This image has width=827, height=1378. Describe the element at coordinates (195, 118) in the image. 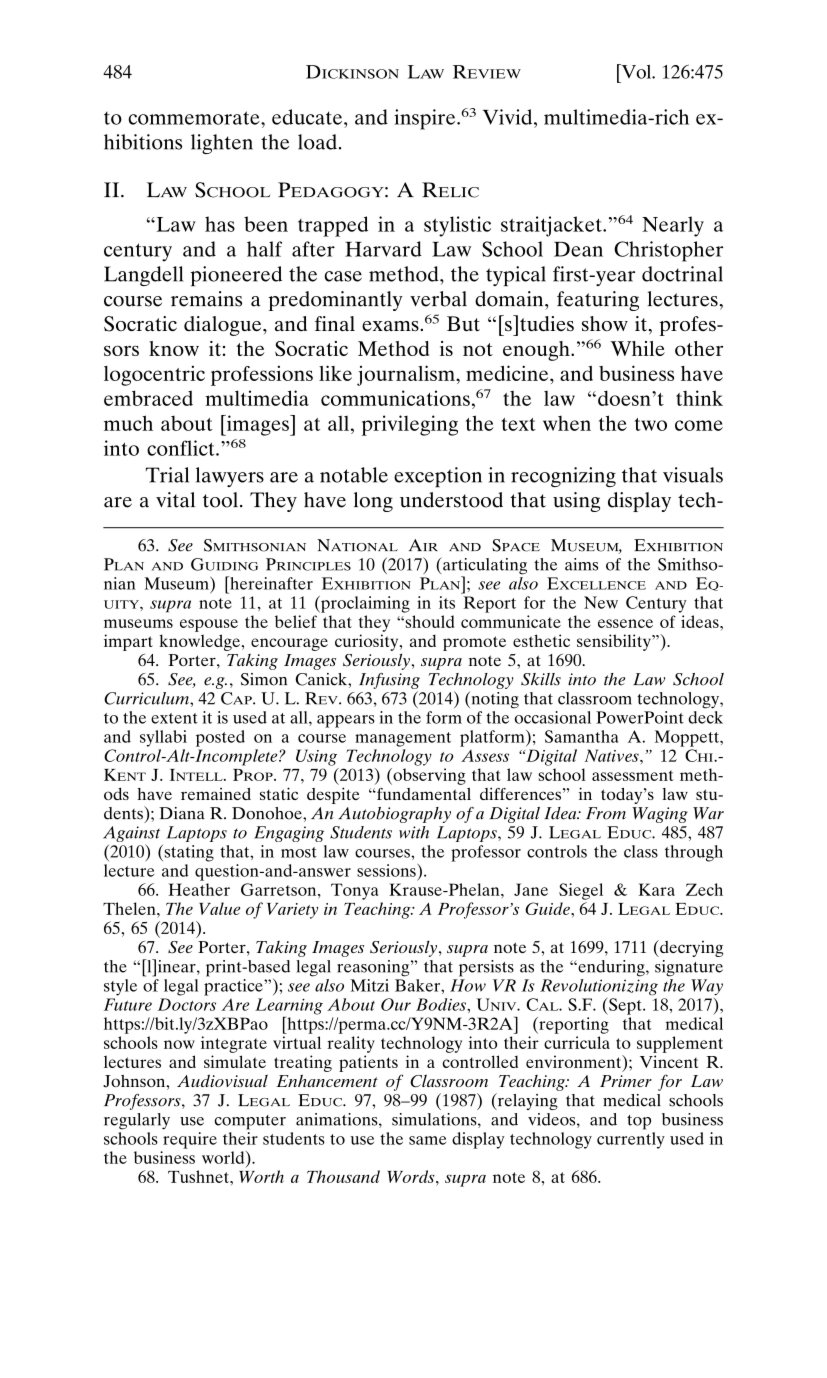

I see `commemorate` at that location.
